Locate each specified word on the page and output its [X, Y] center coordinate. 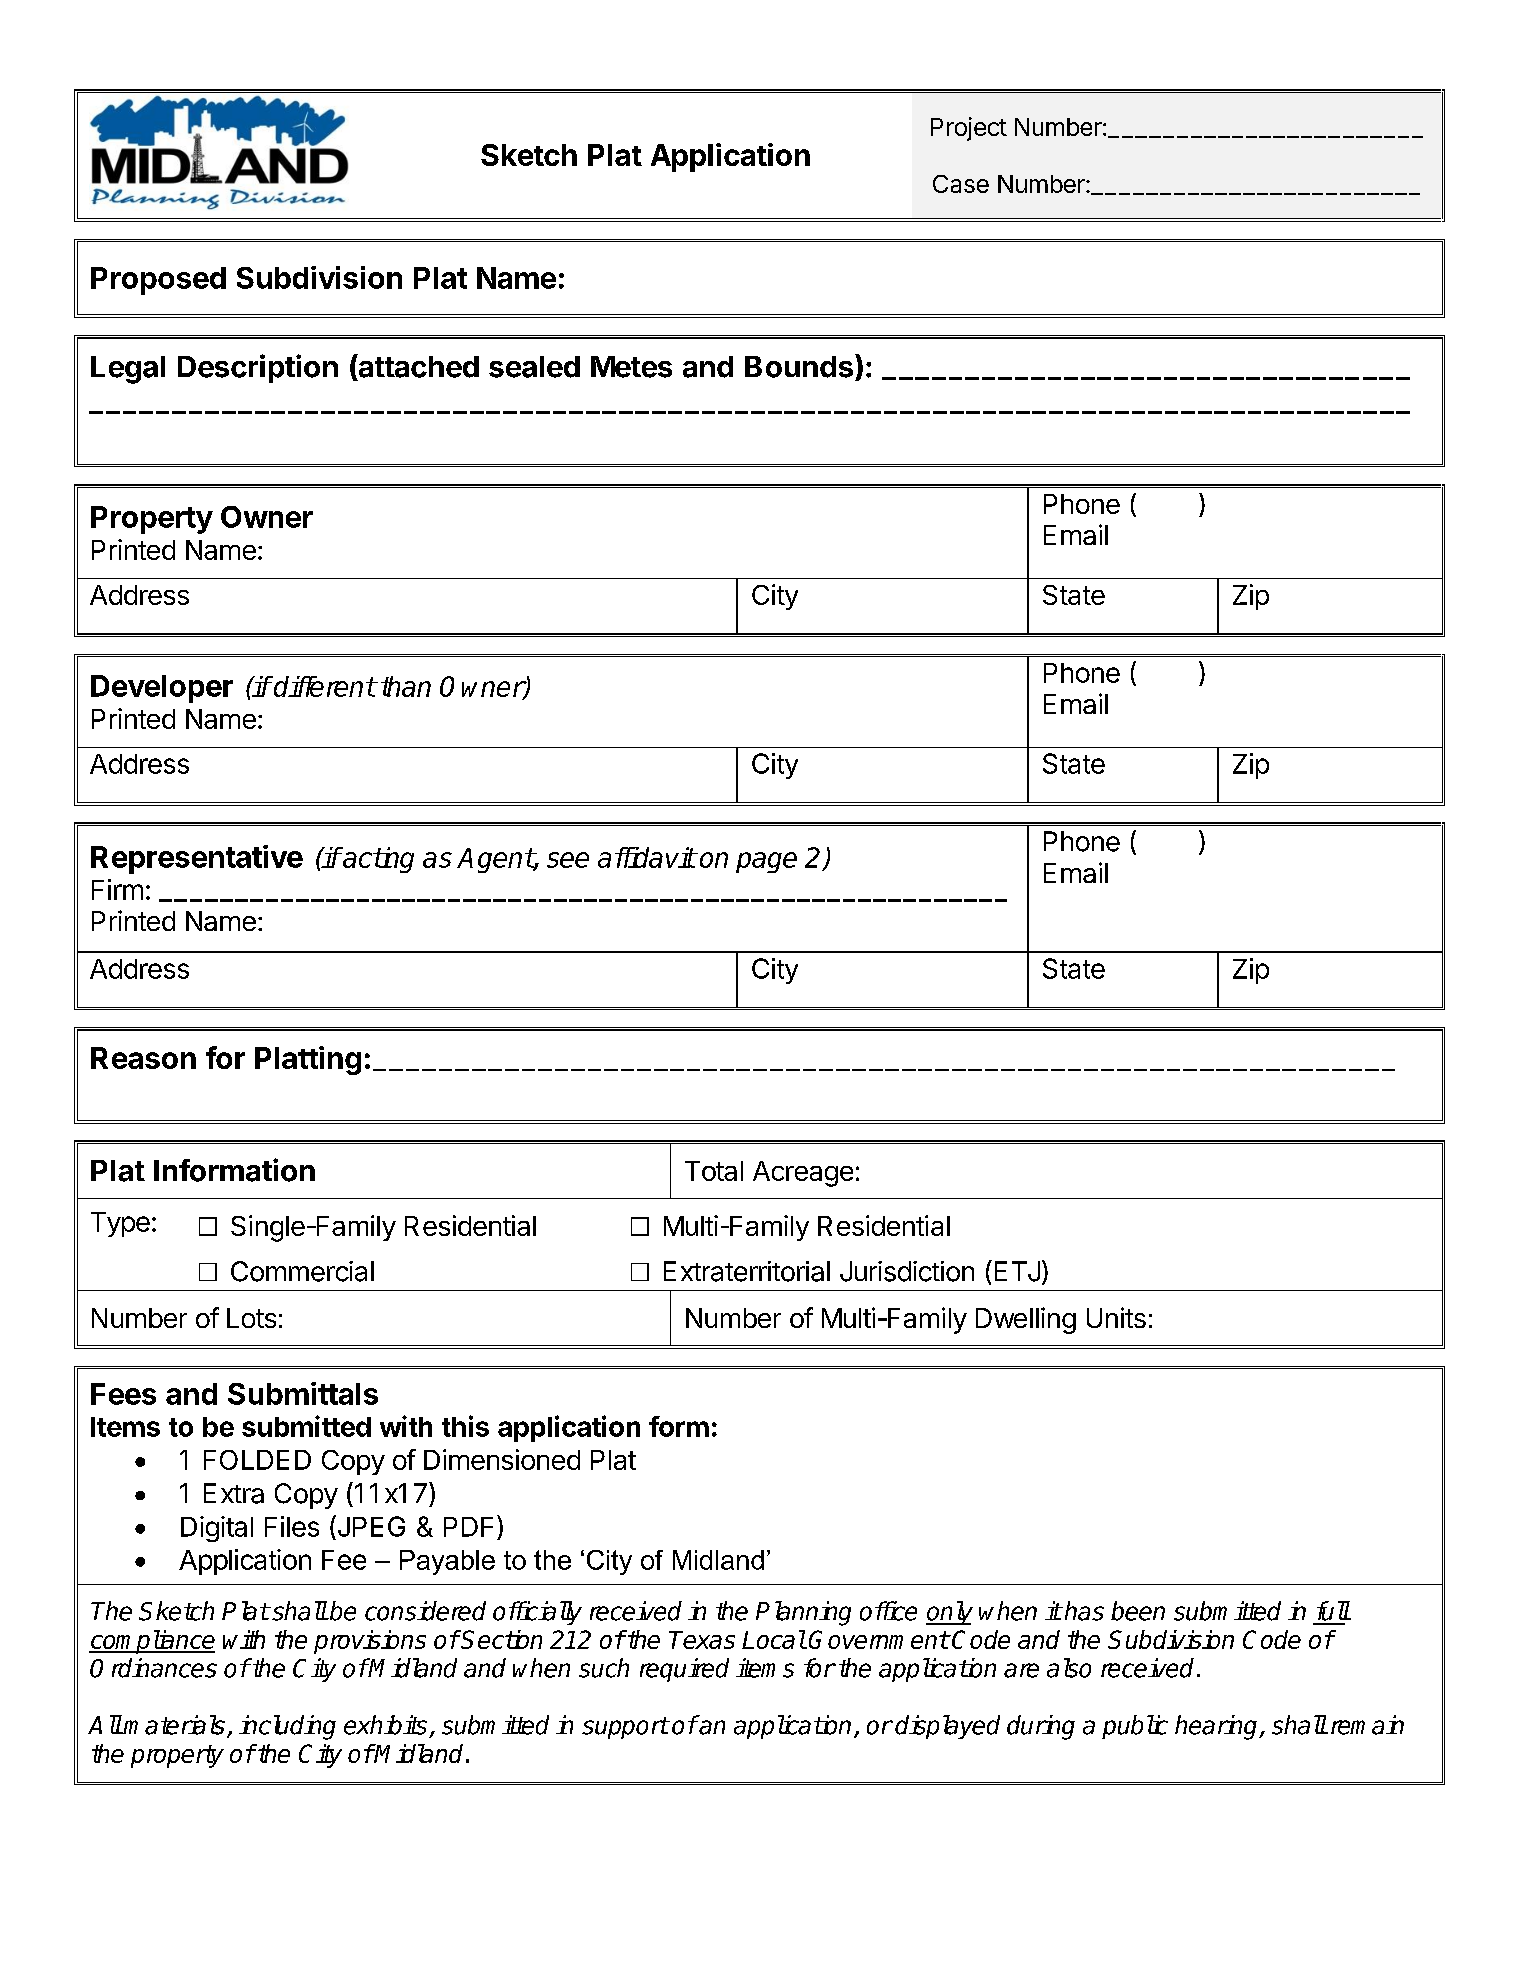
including [287, 1727]
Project [969, 129]
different [324, 686]
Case [961, 184]
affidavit [646, 857]
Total [714, 1171]
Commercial [302, 1271]
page [766, 862]
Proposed [158, 281]
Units [1116, 1317]
